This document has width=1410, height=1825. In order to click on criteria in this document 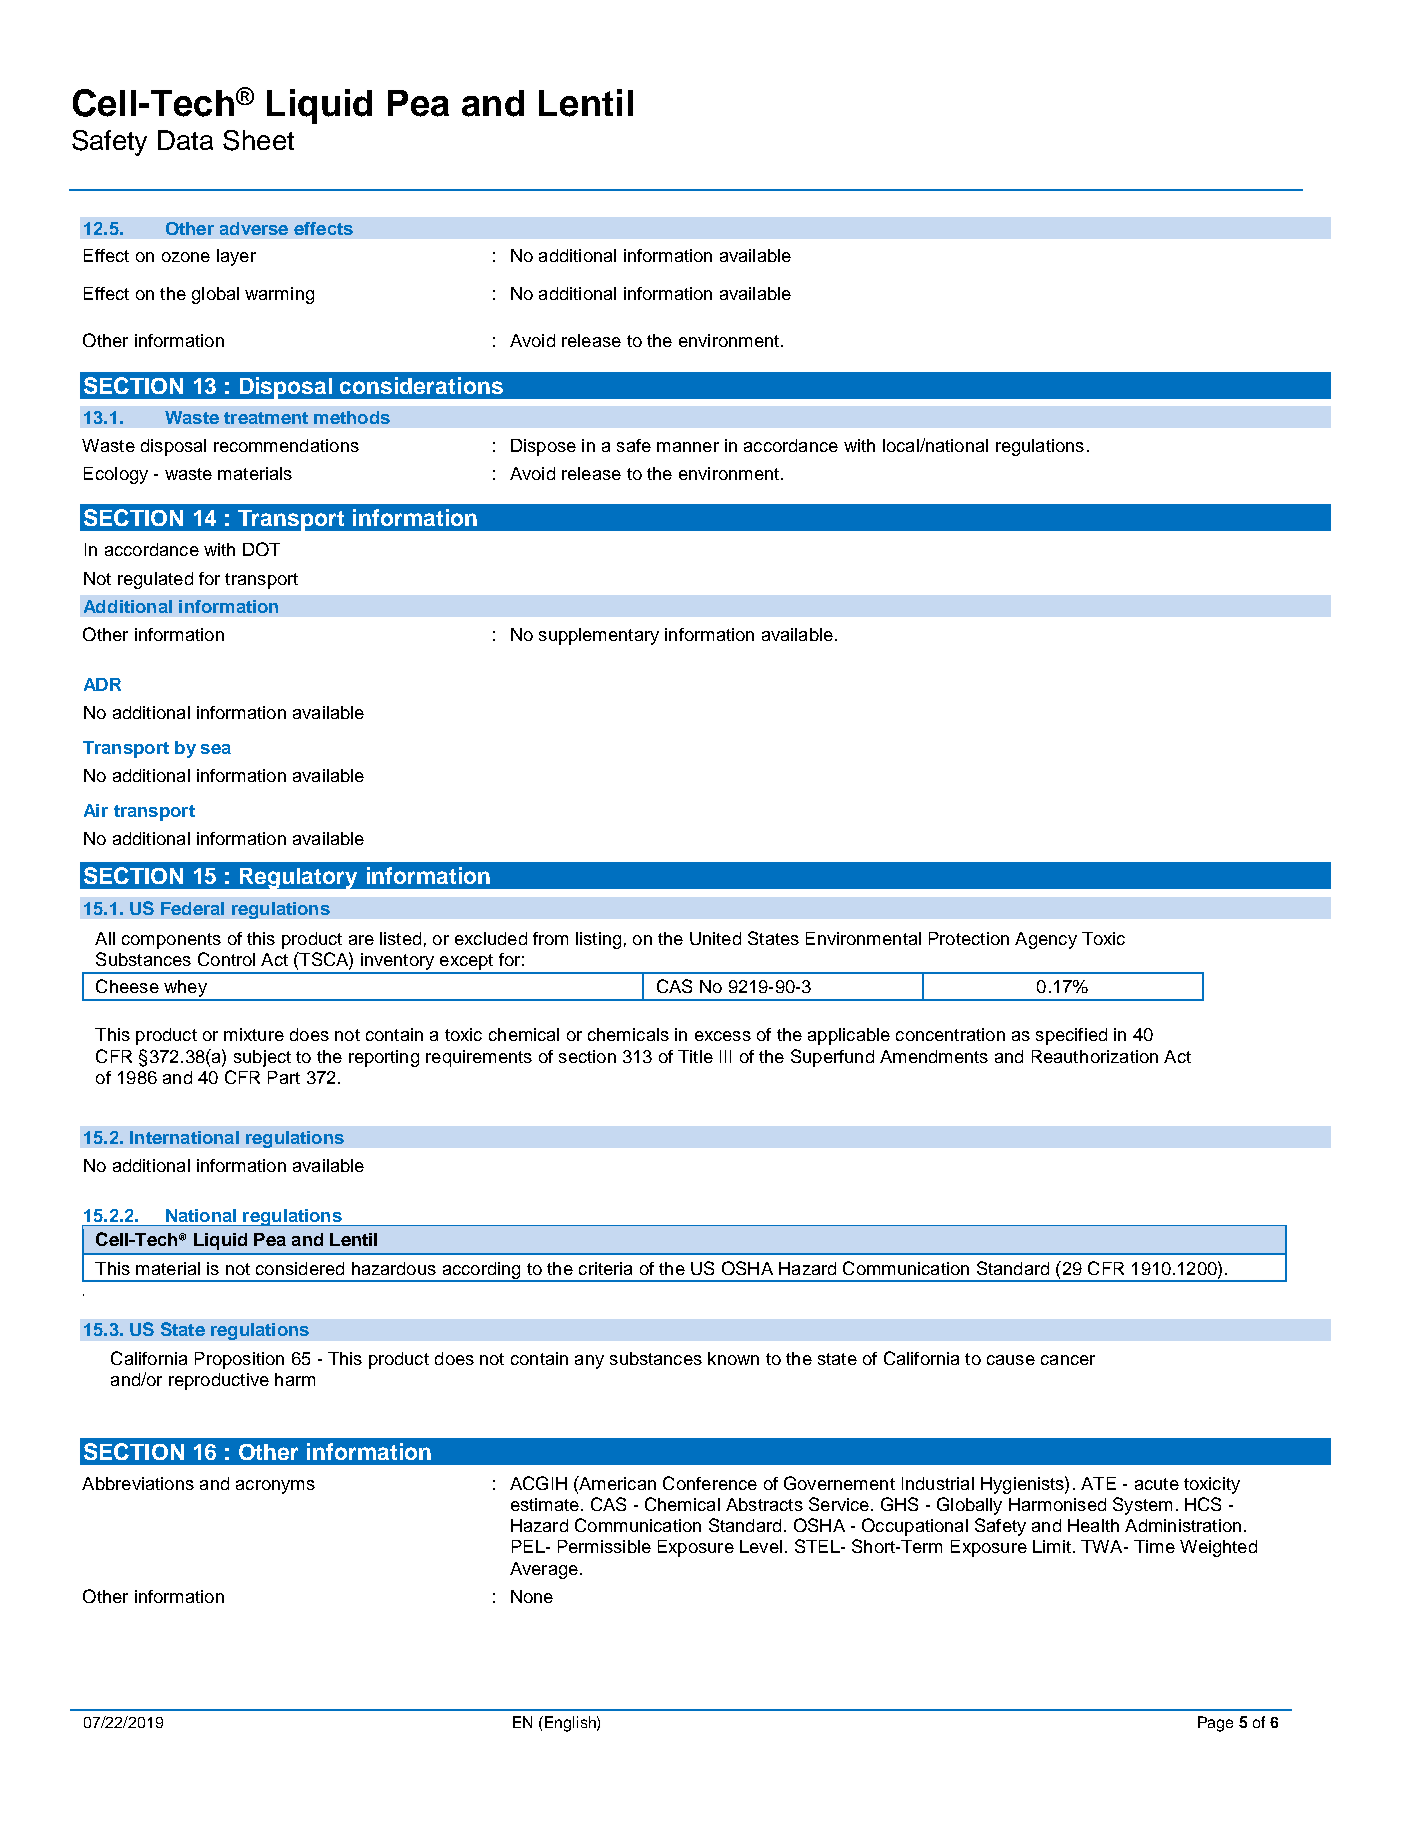, I will do `click(605, 1268)`.
